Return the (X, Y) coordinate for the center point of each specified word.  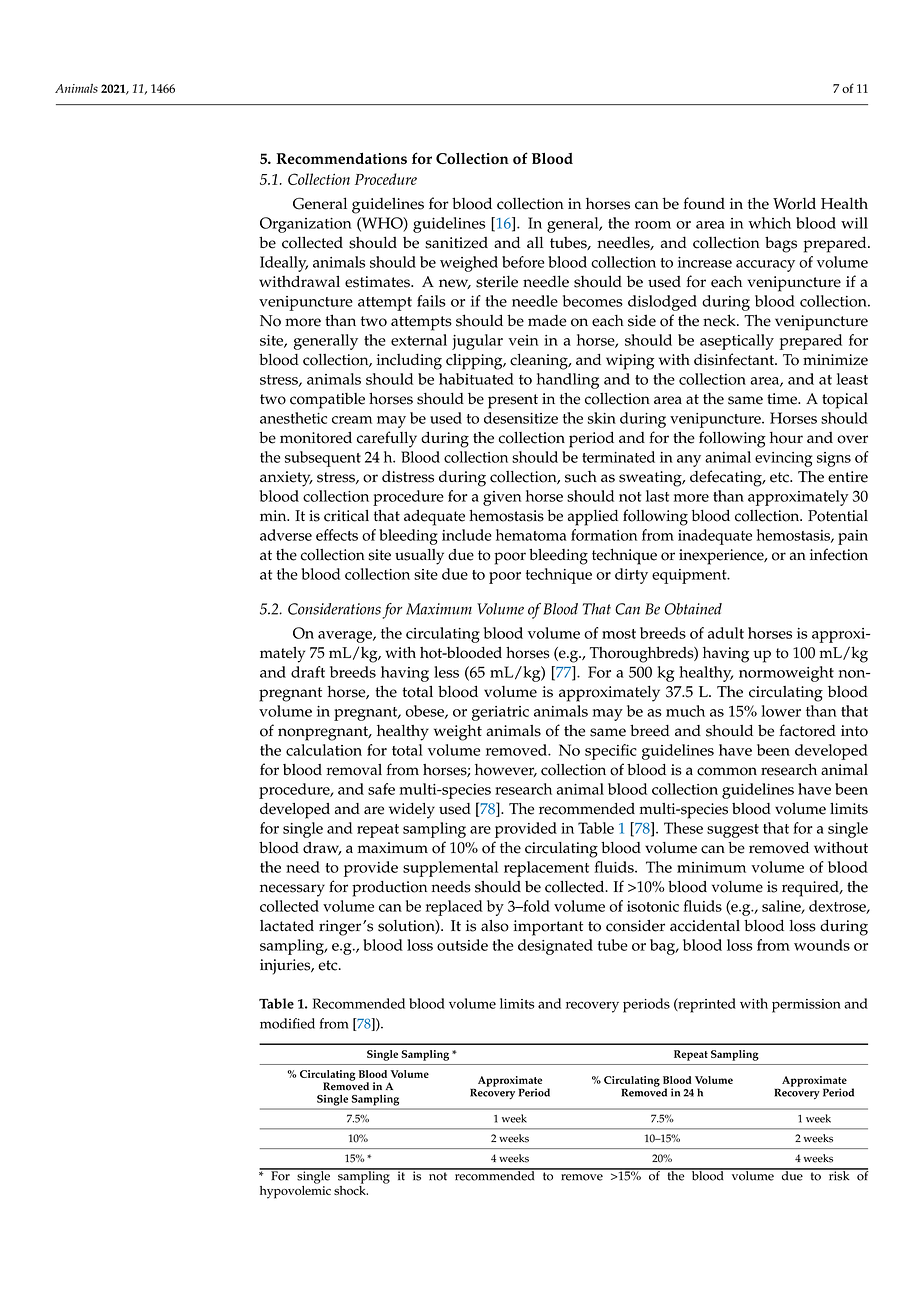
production (389, 889)
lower (781, 711)
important (548, 928)
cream (352, 420)
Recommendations (341, 159)
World (794, 203)
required (811, 889)
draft (308, 672)
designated (555, 947)
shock (351, 1189)
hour (786, 438)
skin (602, 418)
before (523, 262)
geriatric (500, 713)
